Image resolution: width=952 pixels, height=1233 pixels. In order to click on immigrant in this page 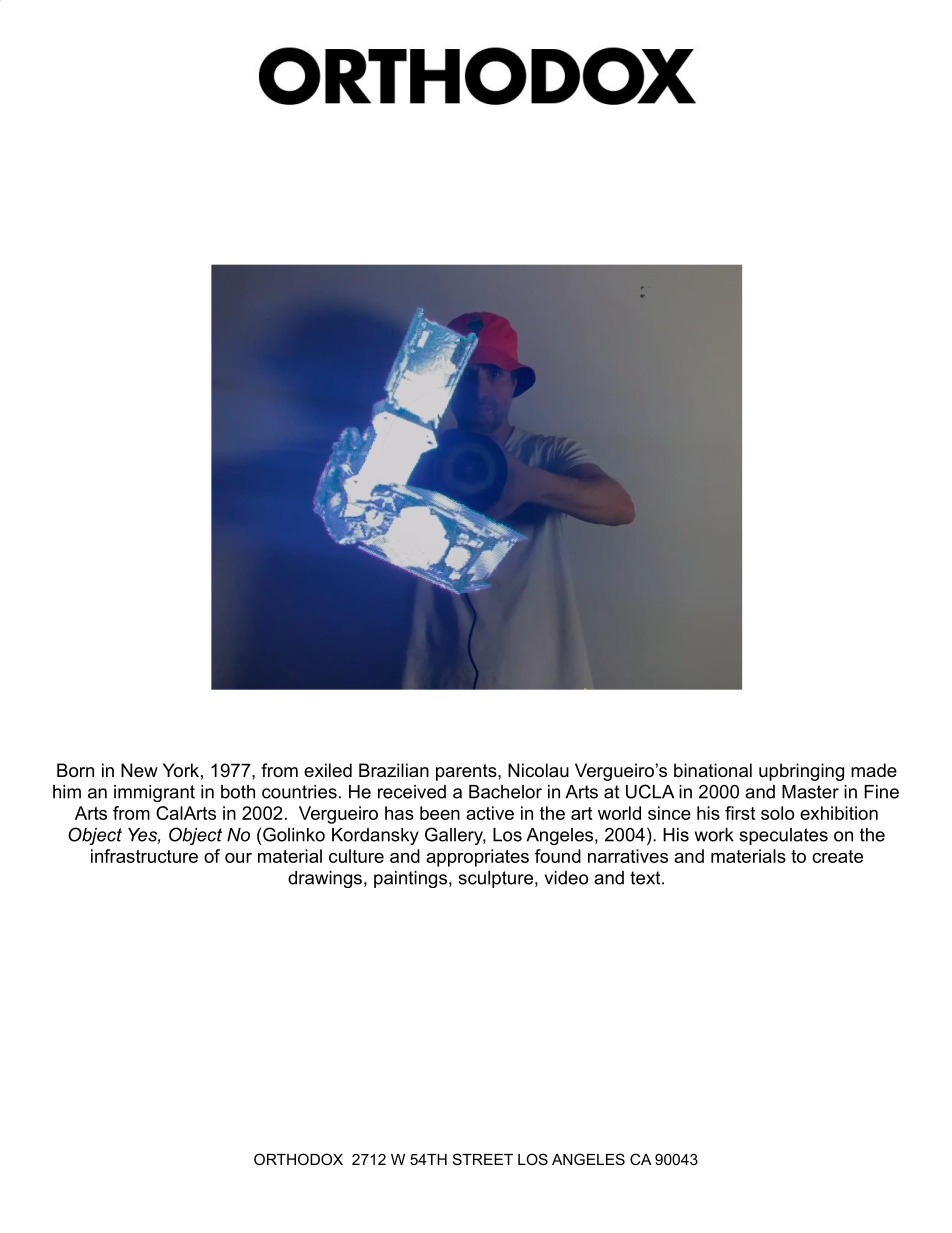, I will do `click(154, 793)`.
